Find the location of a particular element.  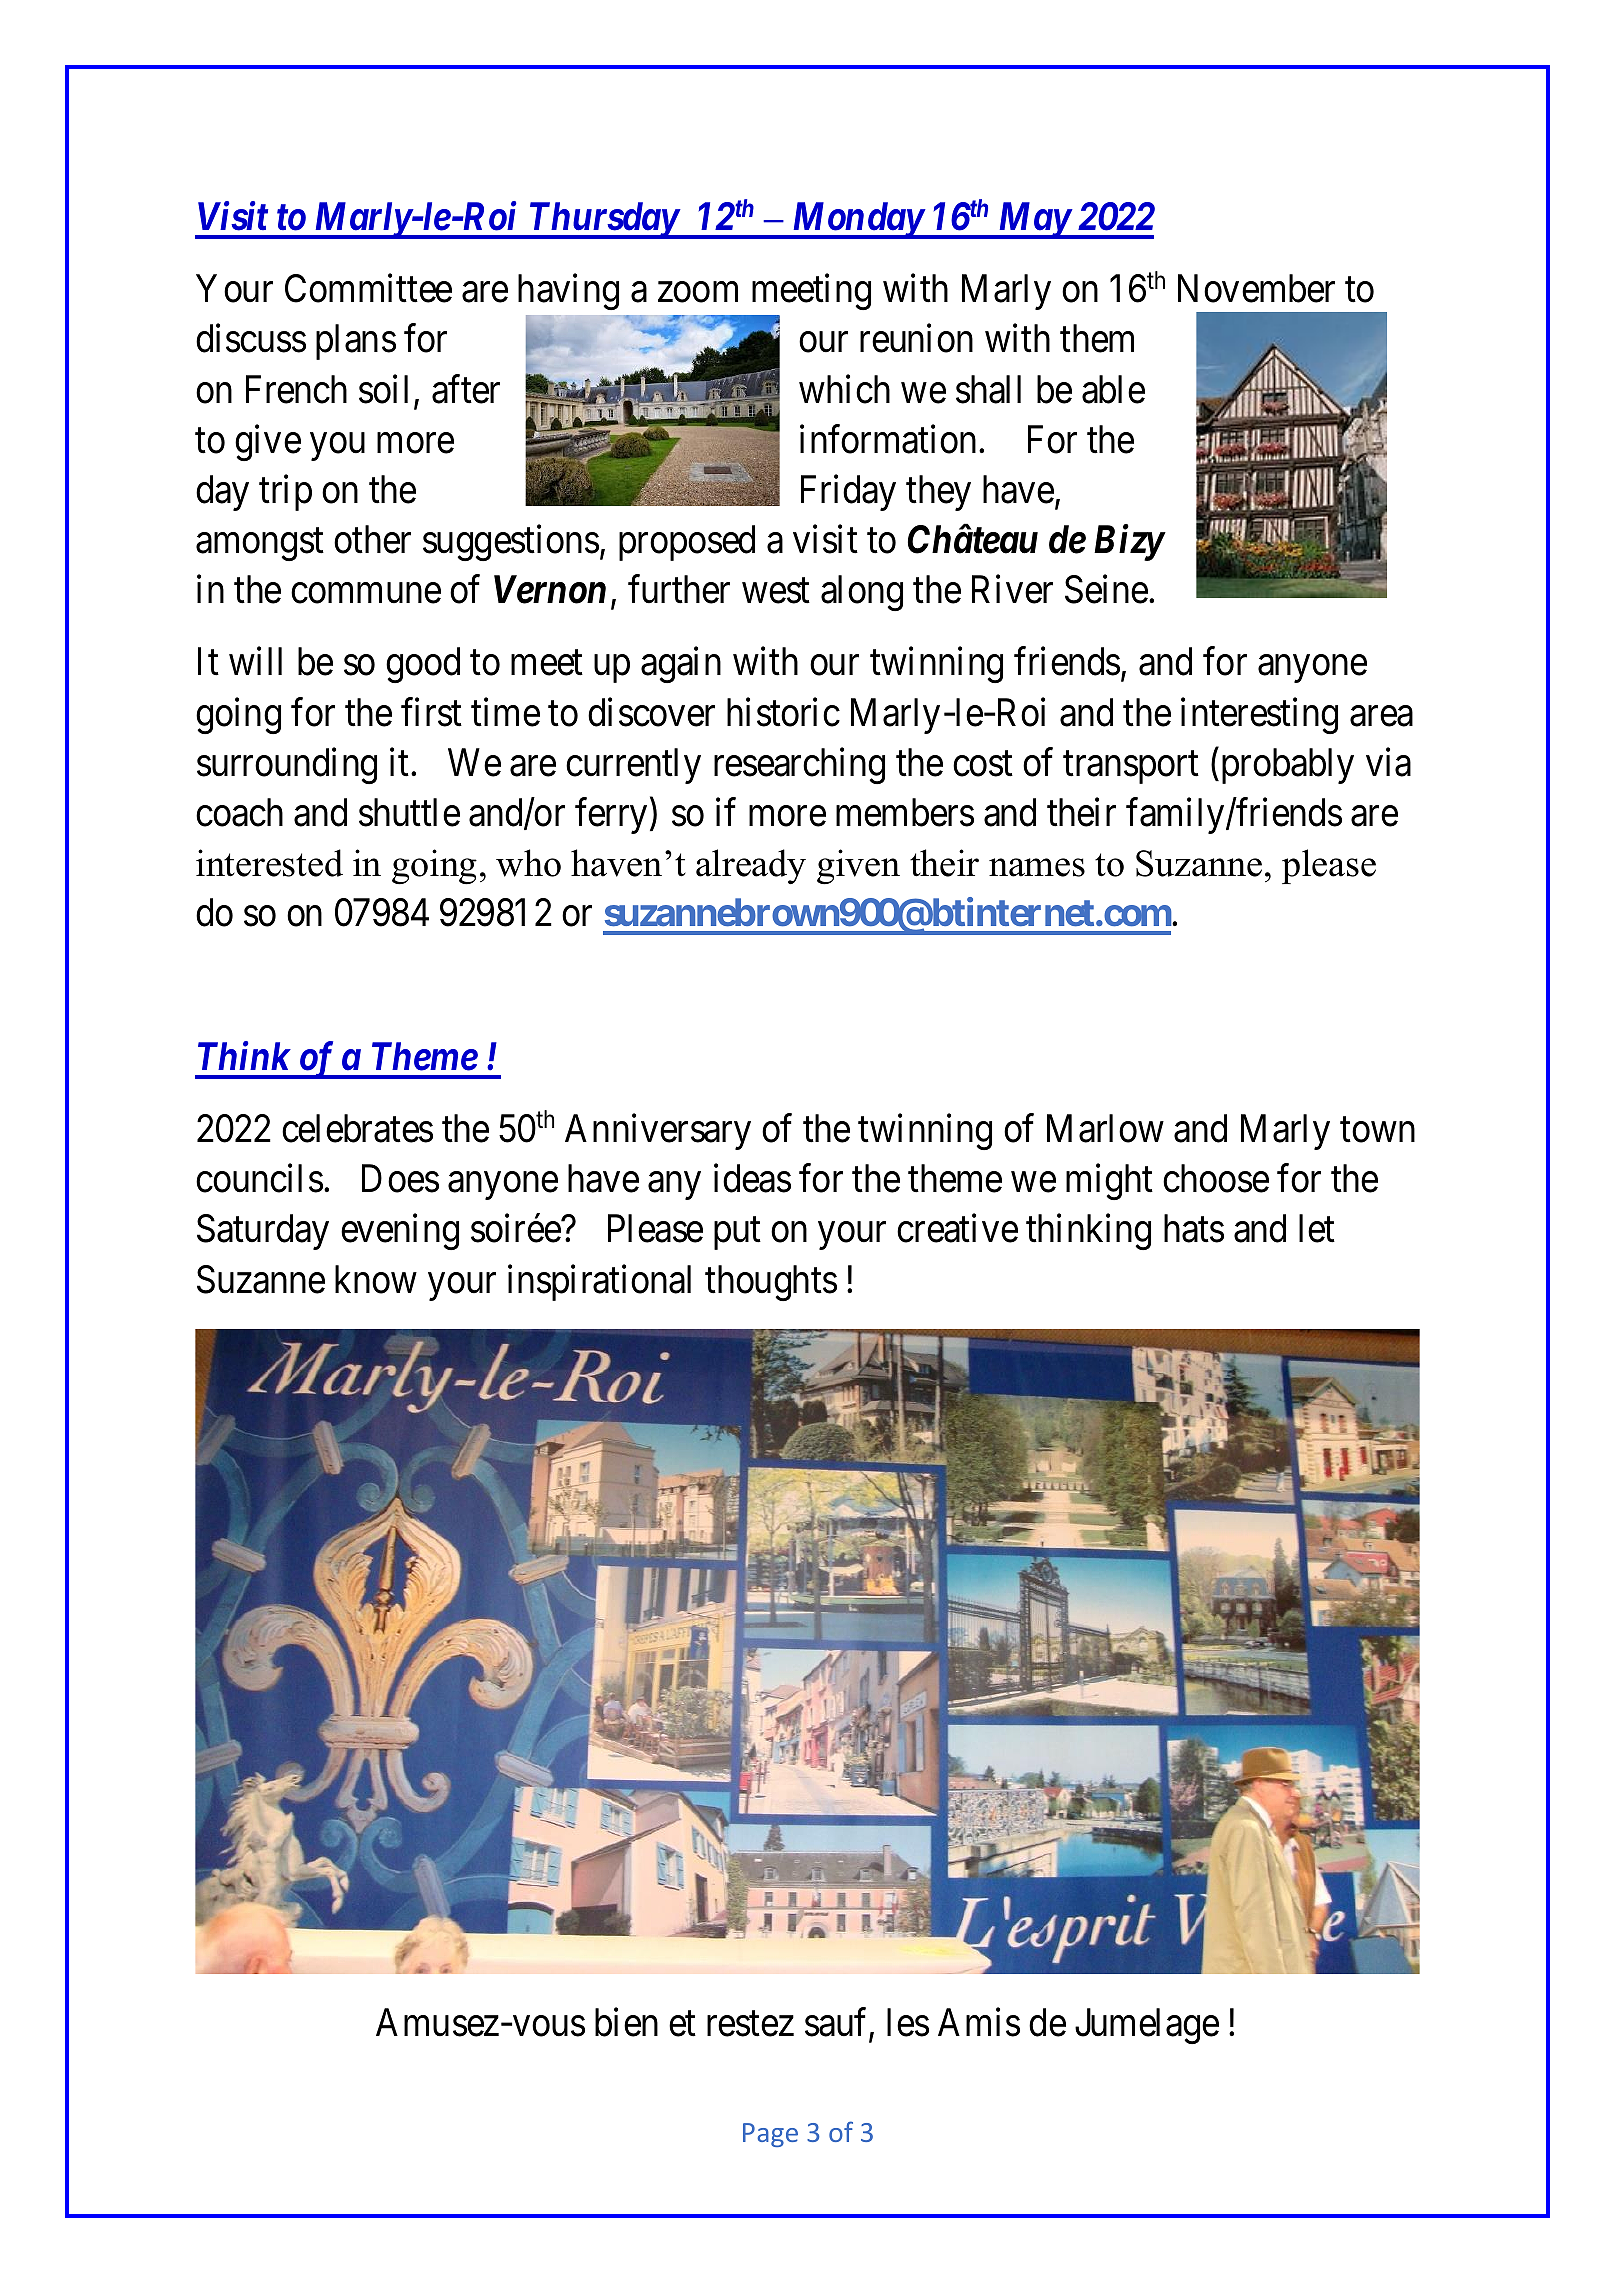

let is located at coordinates (1317, 1228).
